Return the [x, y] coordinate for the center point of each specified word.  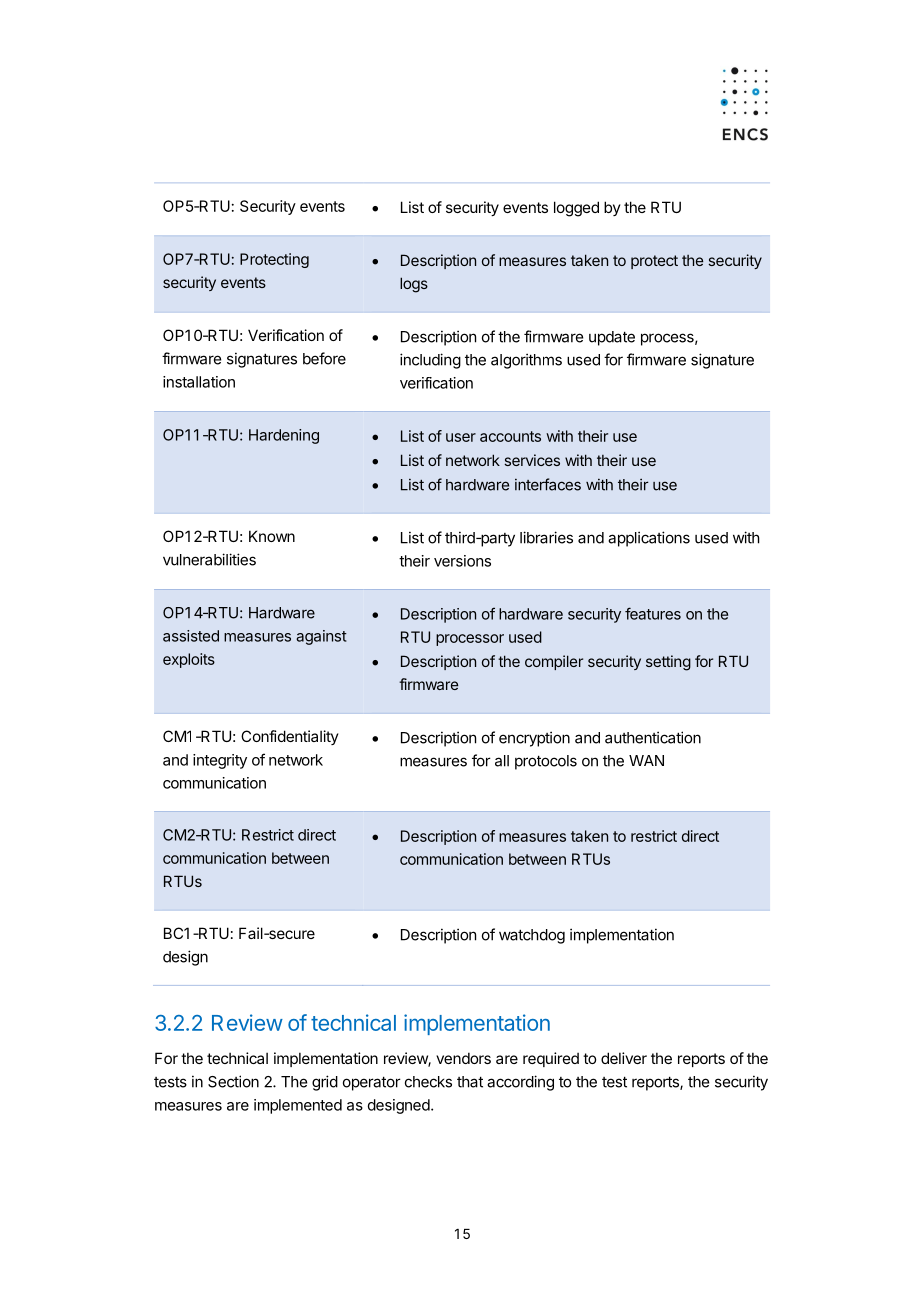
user [461, 437]
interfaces [548, 484]
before [324, 358]
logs [414, 285]
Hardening [284, 436]
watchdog [532, 936]
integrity [220, 761]
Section [233, 1081]
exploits [189, 660]
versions [462, 561]
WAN [646, 760]
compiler [554, 662]
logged [576, 209]
